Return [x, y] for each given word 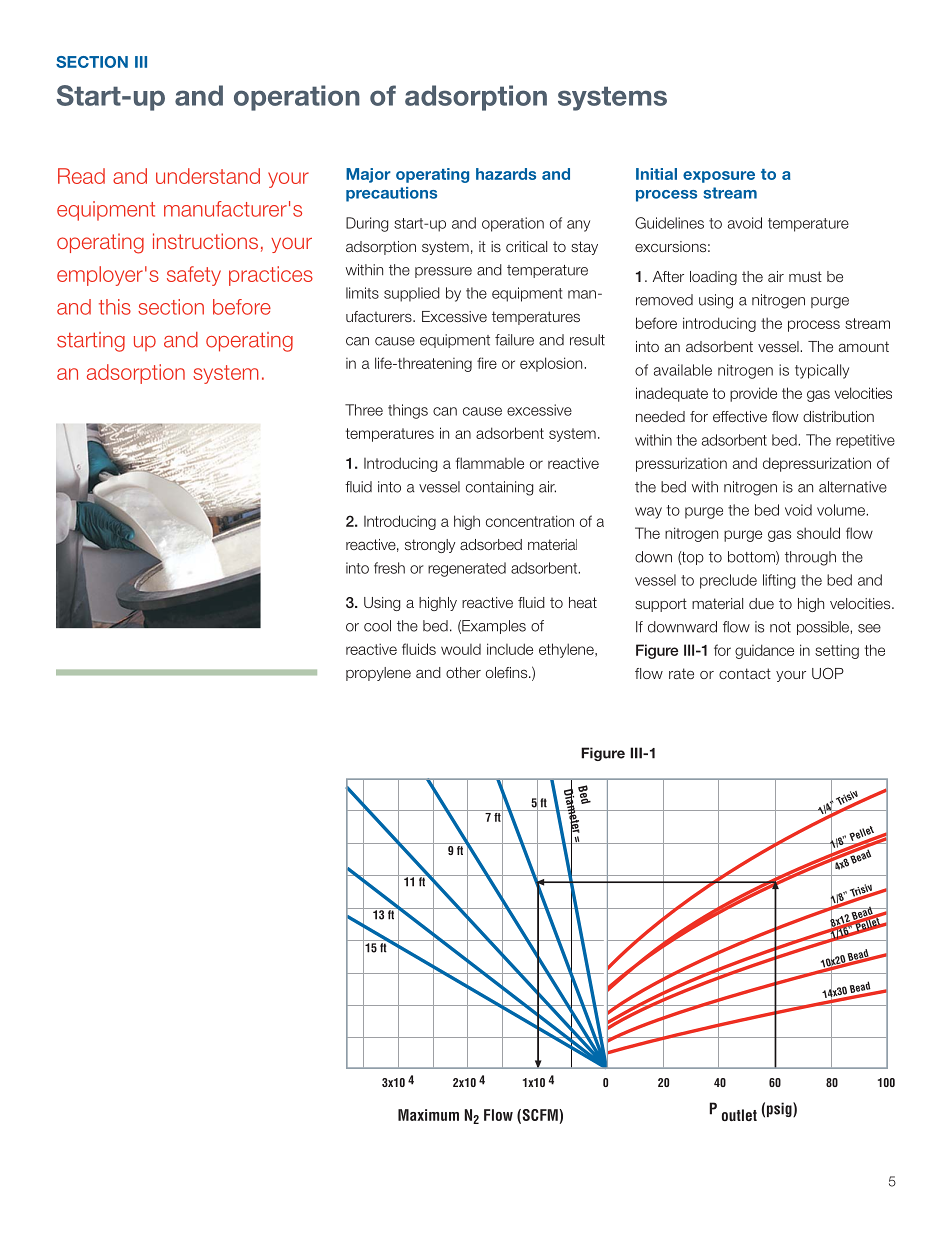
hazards [506, 174]
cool [377, 626]
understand [208, 176]
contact [745, 673]
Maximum [428, 1115]
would [461, 649]
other [463, 672]
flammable [489, 463]
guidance [764, 651]
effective [740, 416]
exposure [719, 177]
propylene [378, 674]
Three [364, 410]
